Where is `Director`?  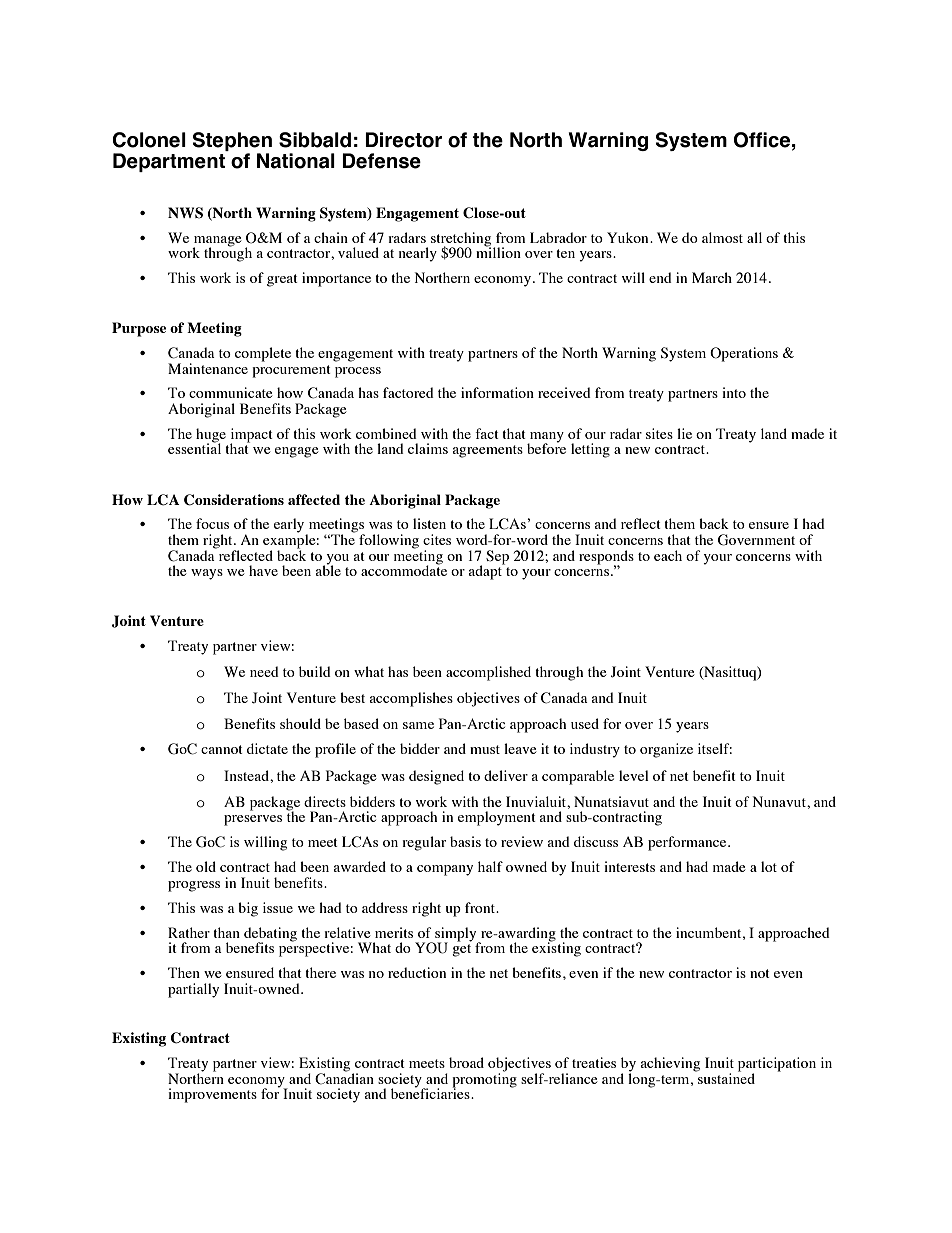
Director is located at coordinates (403, 140).
